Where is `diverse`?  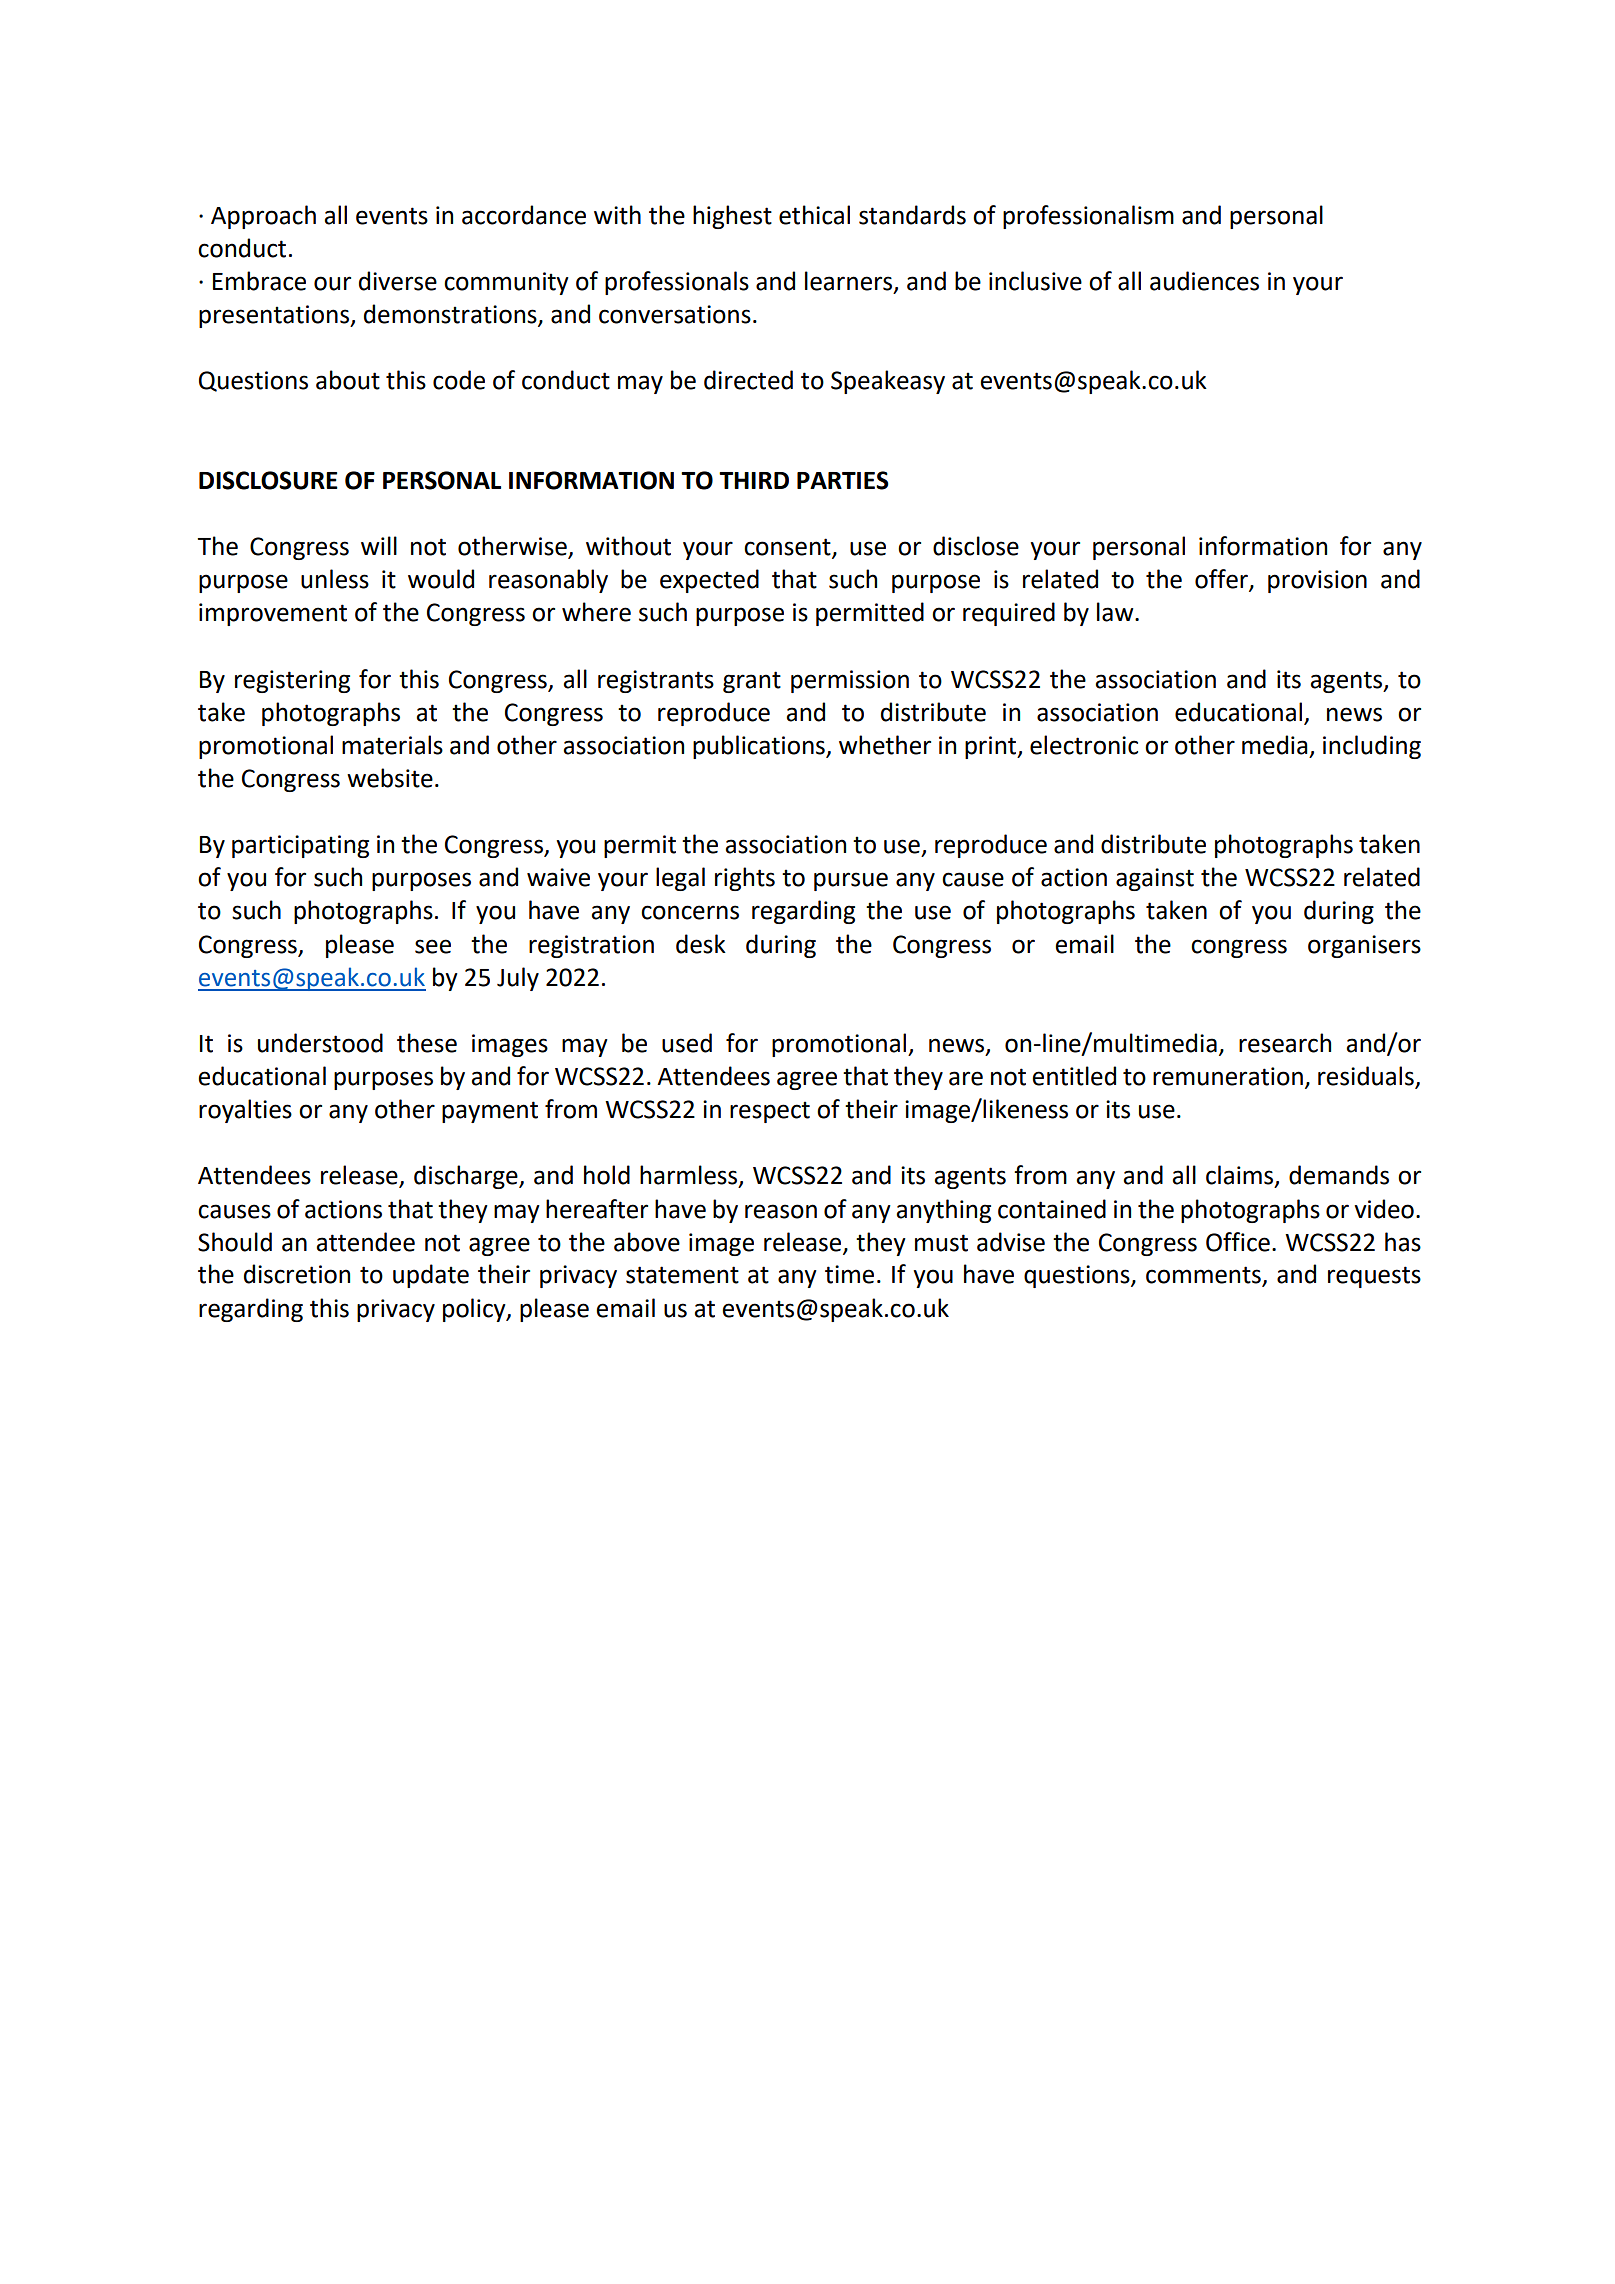 diverse is located at coordinates (398, 281).
